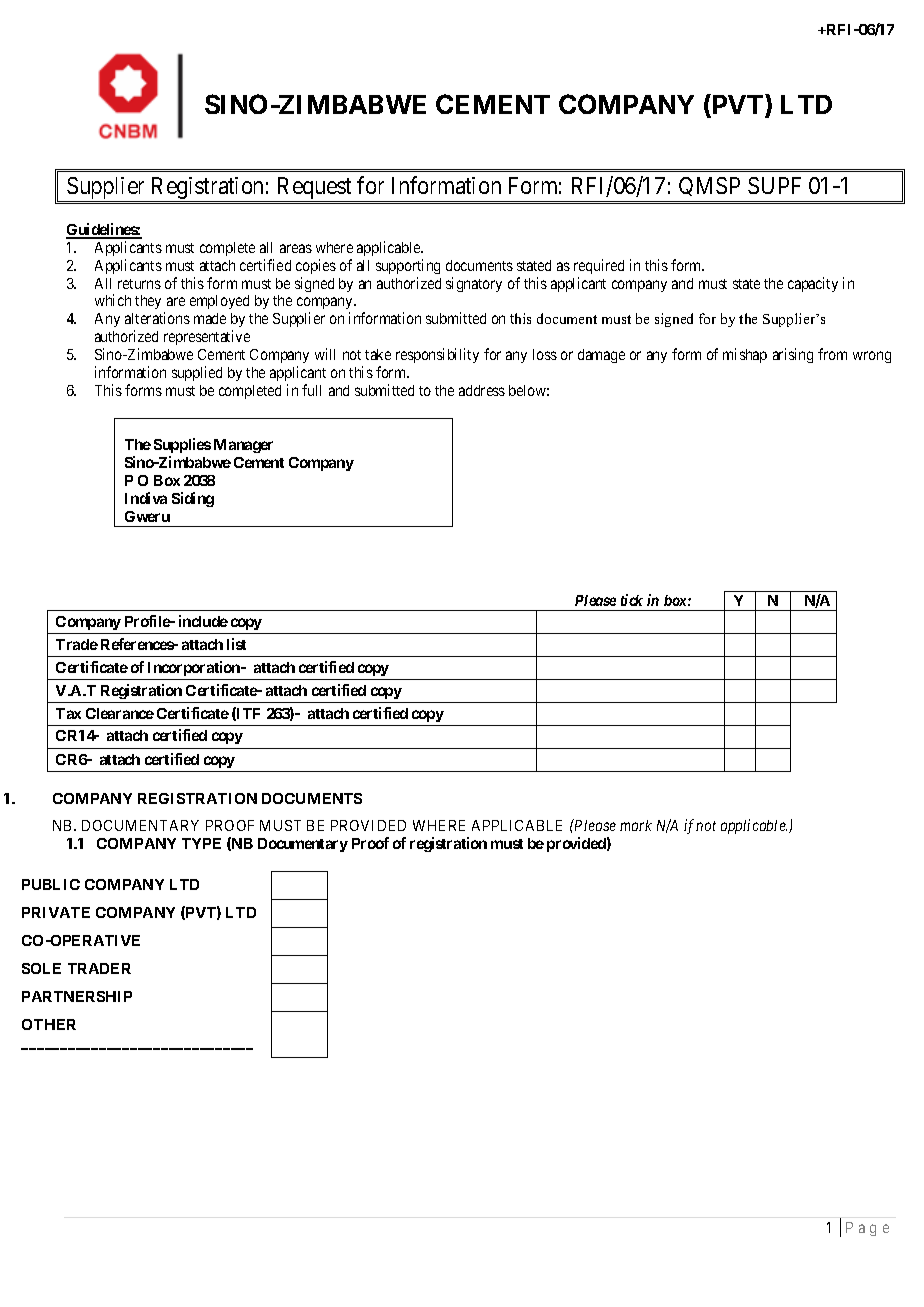 This page has height=1307, width=924. I want to click on mark, so click(636, 825).
